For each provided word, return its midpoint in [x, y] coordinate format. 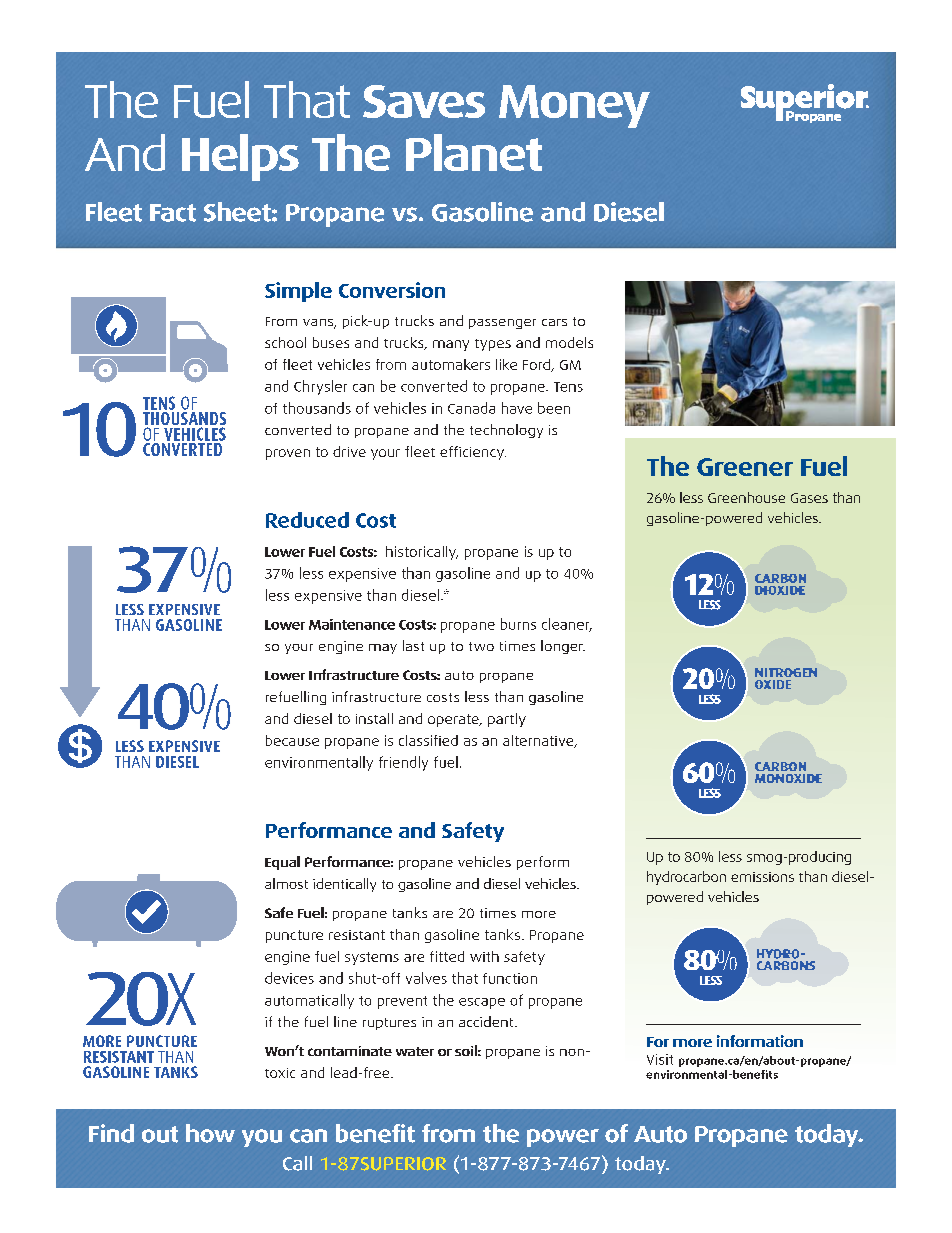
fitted [447, 956]
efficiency [473, 453]
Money [574, 106]
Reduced [307, 520]
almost [286, 883]
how [210, 1133]
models [569, 342]
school [285, 342]
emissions [762, 877]
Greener [745, 467]
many [451, 345]
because [292, 740]
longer [563, 647]
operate [454, 720]
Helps [240, 157]
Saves [424, 101]
